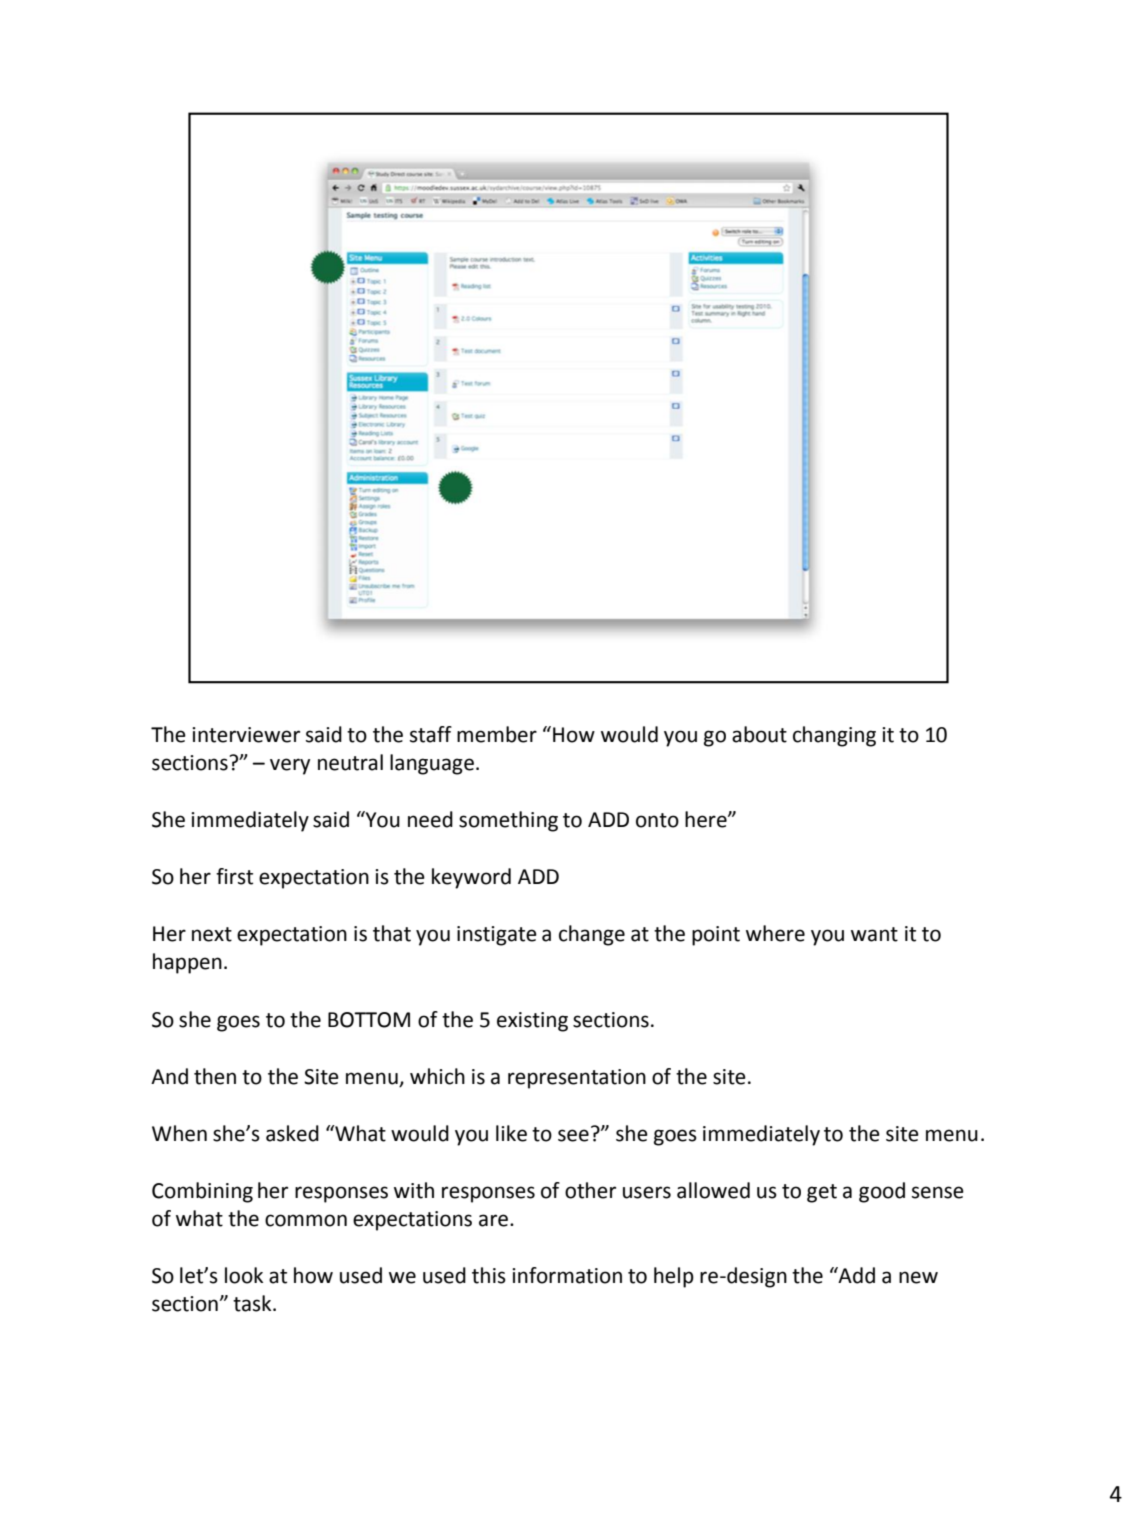  What do you see at coordinates (244, 1275) in the page?
I see `look` at bounding box center [244, 1275].
